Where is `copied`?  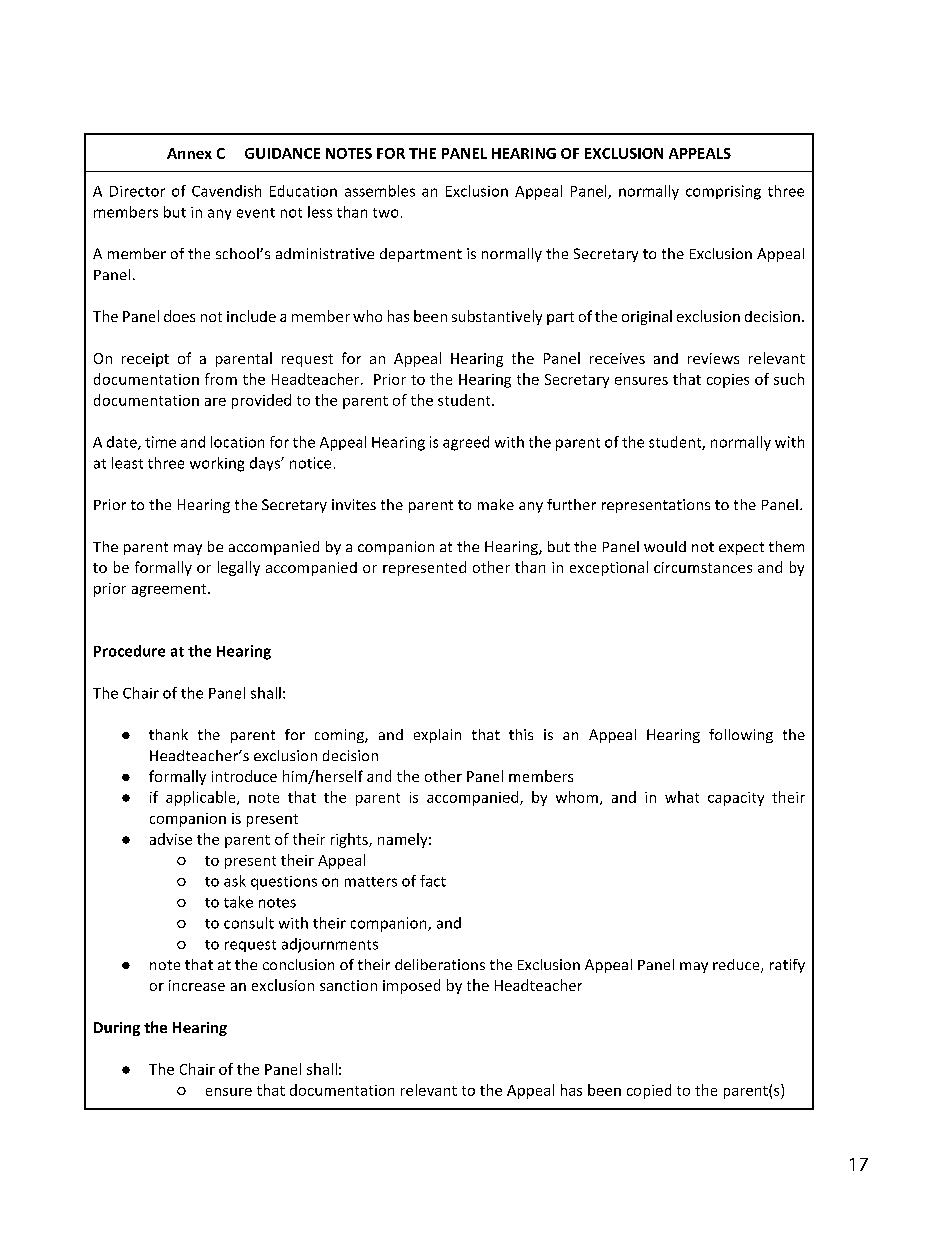 copied is located at coordinates (649, 1091).
